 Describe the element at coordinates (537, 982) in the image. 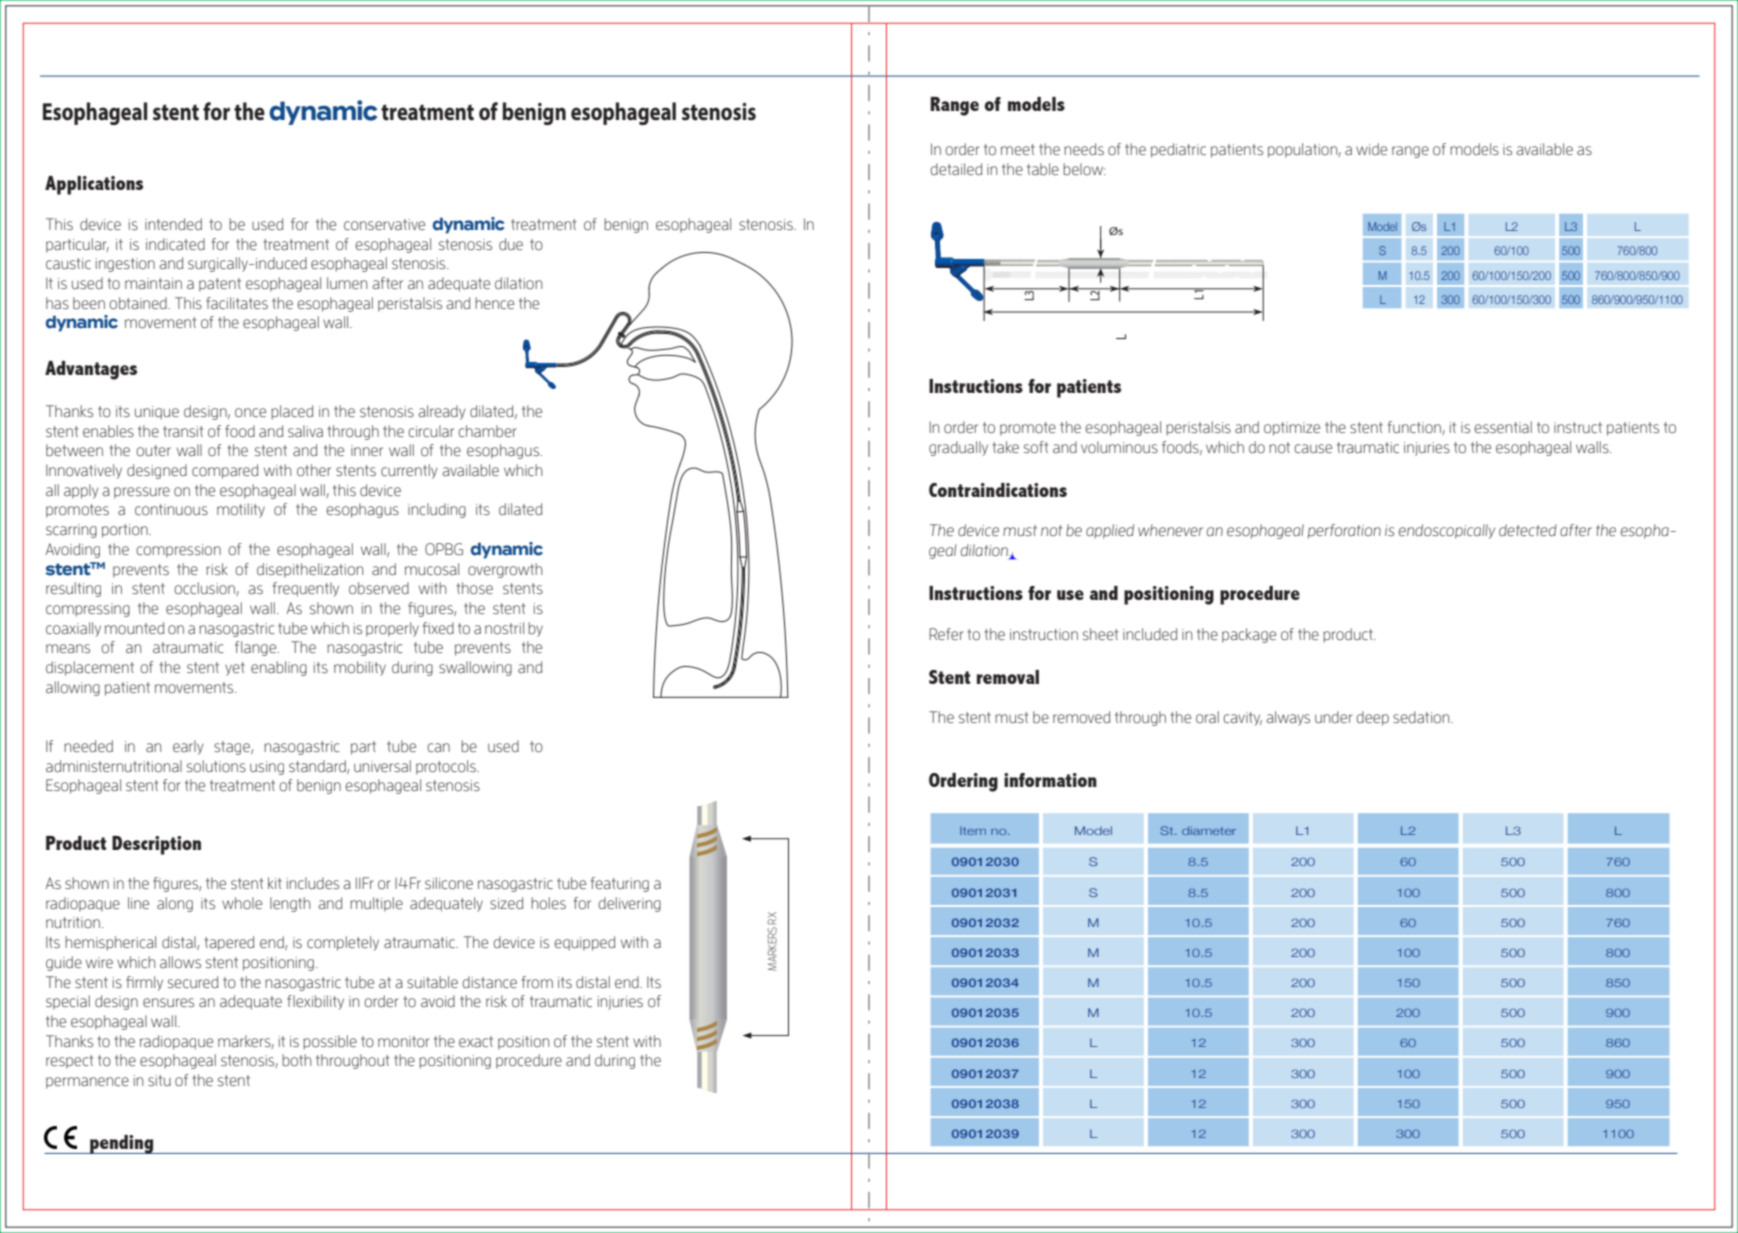

I see `from` at that location.
